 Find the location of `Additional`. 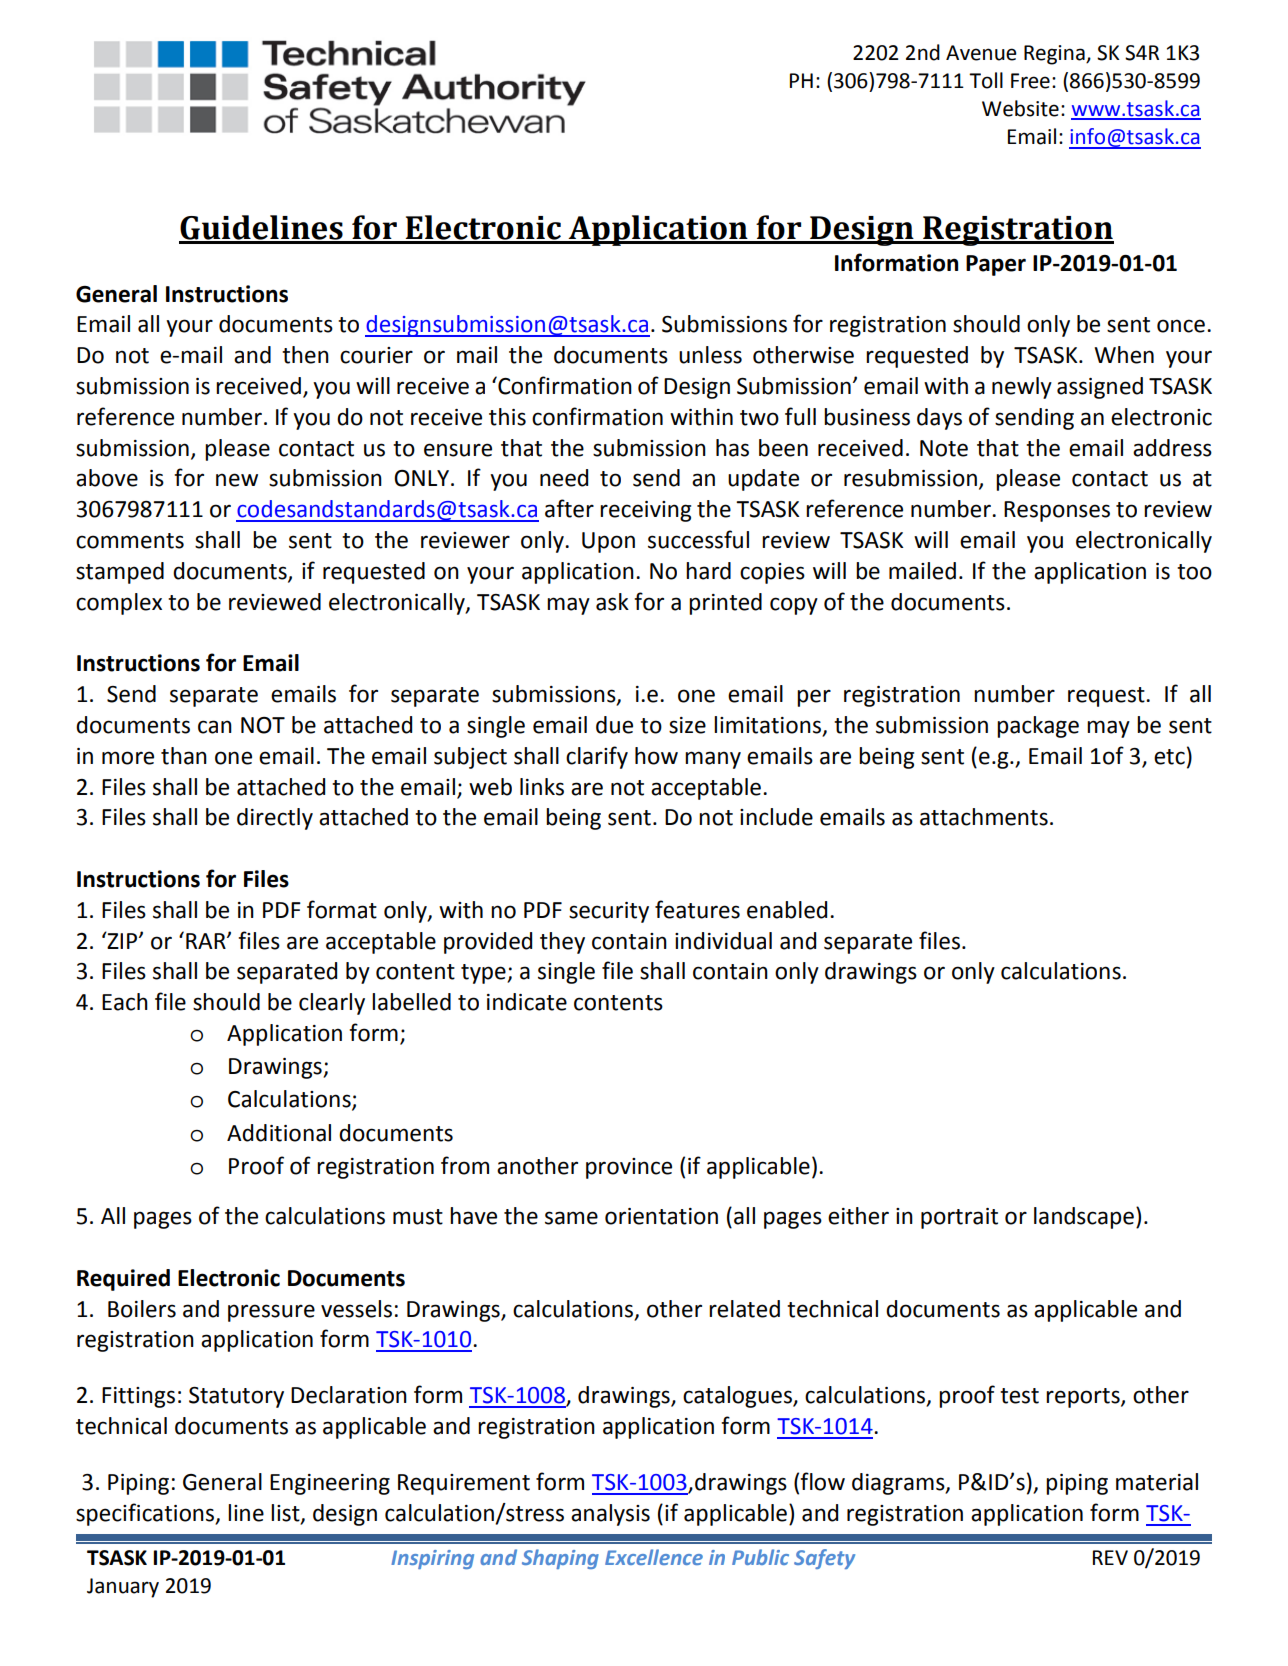

Additional is located at coordinates (279, 1133).
